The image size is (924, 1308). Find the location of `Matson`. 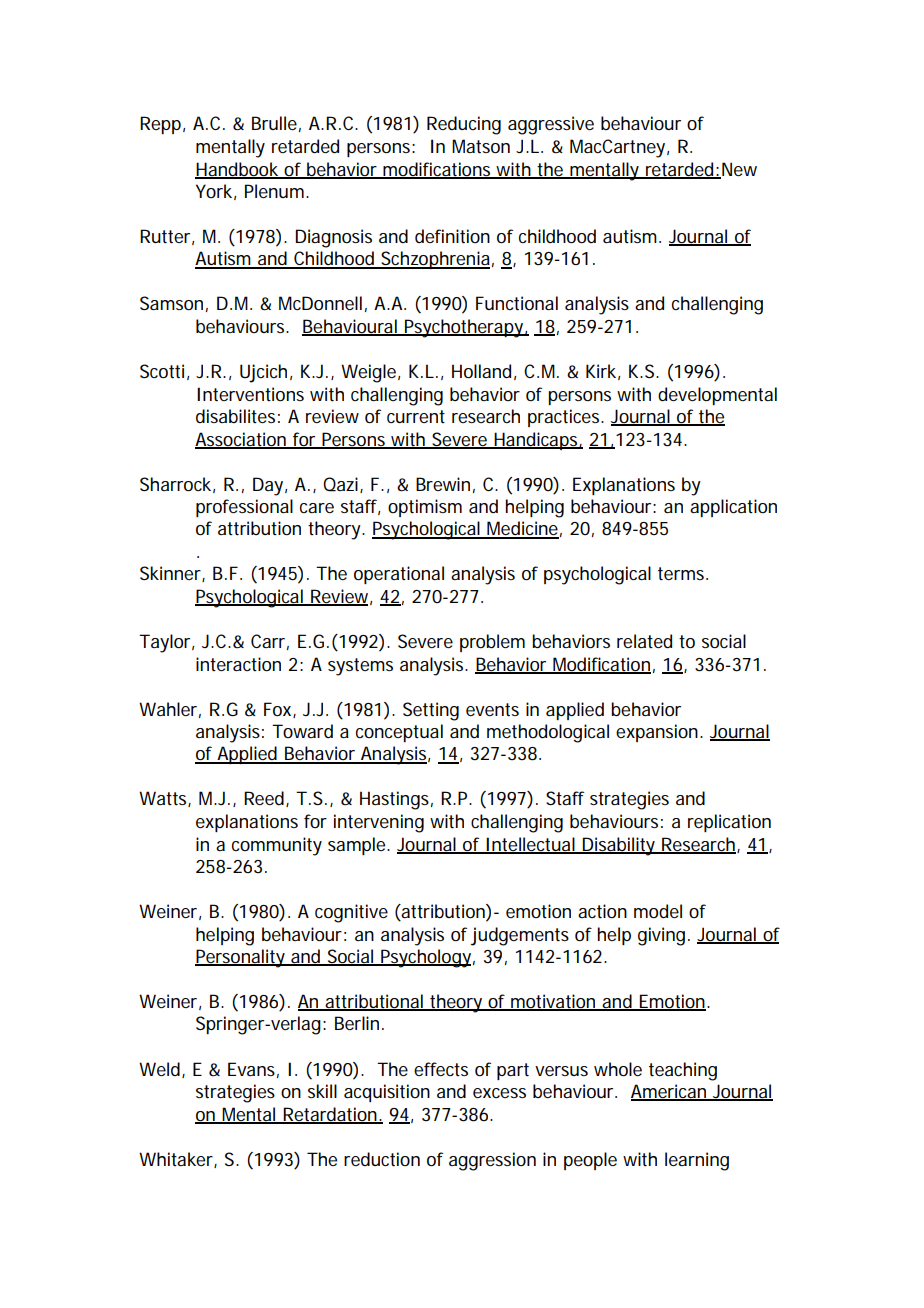

Matson is located at coordinates (481, 146).
